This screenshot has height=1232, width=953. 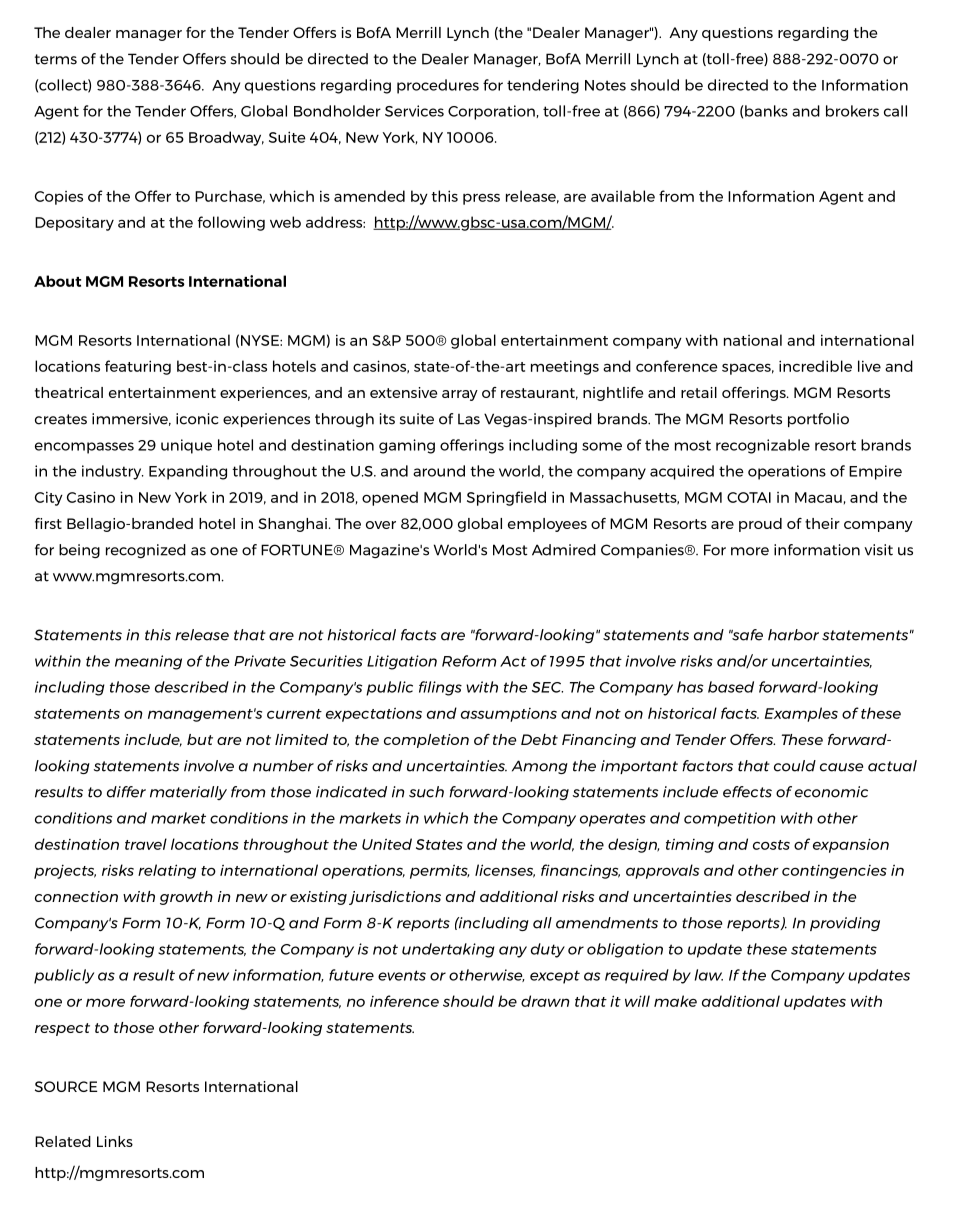 I want to click on incredible, so click(x=815, y=366).
